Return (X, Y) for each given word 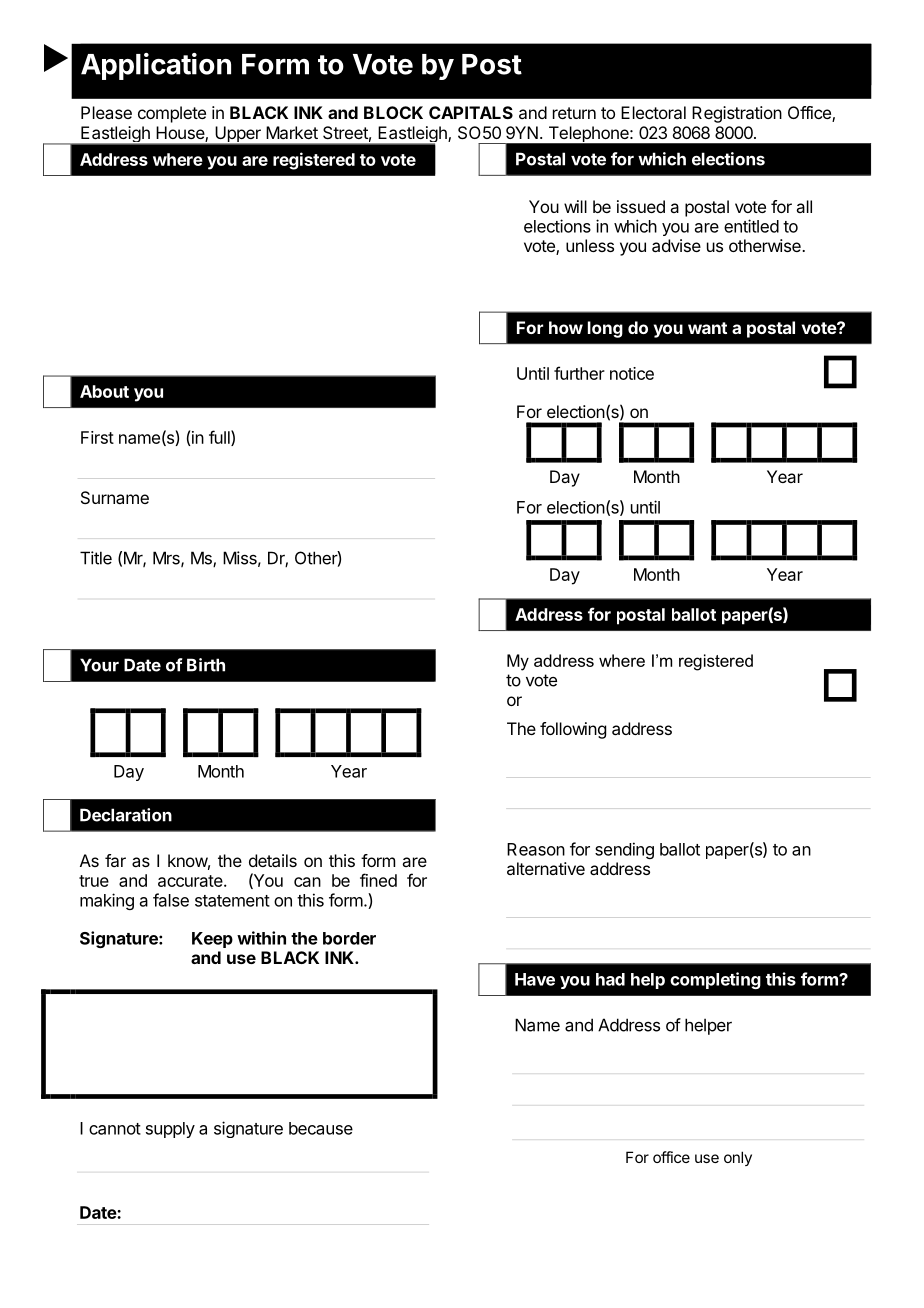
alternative (546, 868)
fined (378, 880)
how (566, 327)
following (573, 730)
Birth (206, 665)
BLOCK (393, 112)
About (104, 391)
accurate (190, 881)
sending (624, 850)
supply (170, 1130)
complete (172, 114)
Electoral (653, 112)
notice (632, 373)
